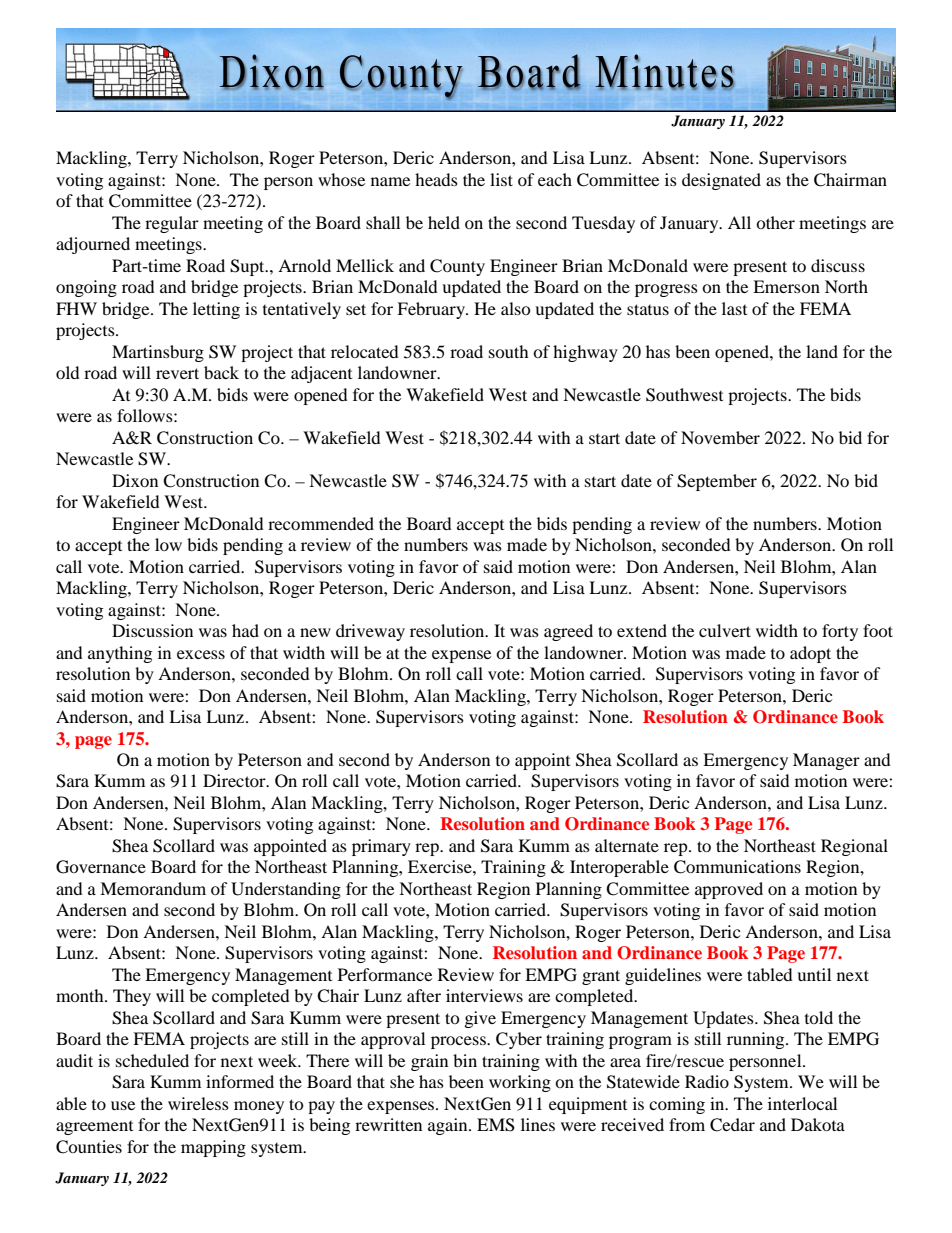  What do you see at coordinates (444, 222) in the document?
I see `held` at bounding box center [444, 222].
